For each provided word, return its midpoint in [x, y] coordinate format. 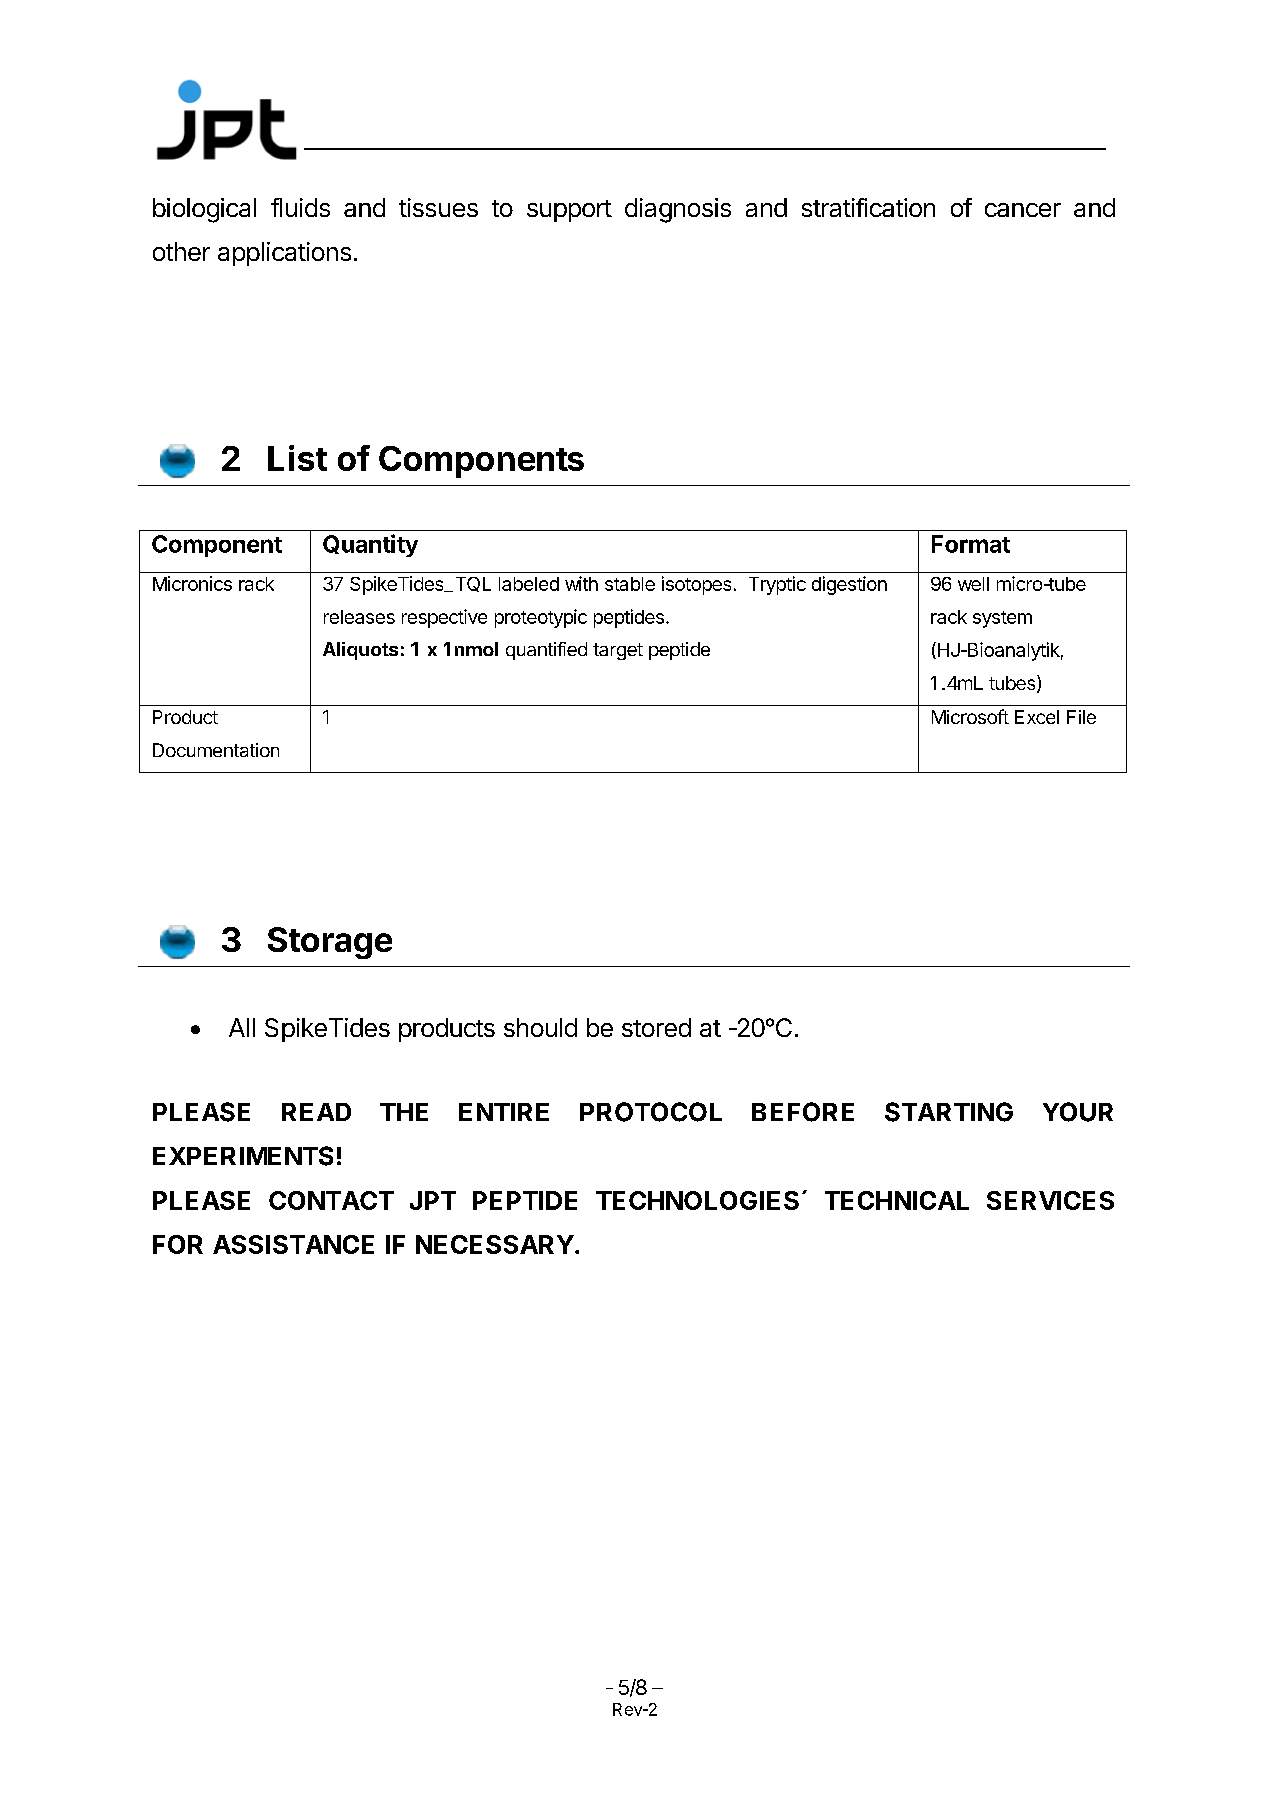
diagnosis [678, 210]
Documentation [216, 750]
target [618, 651]
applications [284, 254]
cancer [1023, 210]
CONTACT [331, 1200]
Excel [1037, 717]
